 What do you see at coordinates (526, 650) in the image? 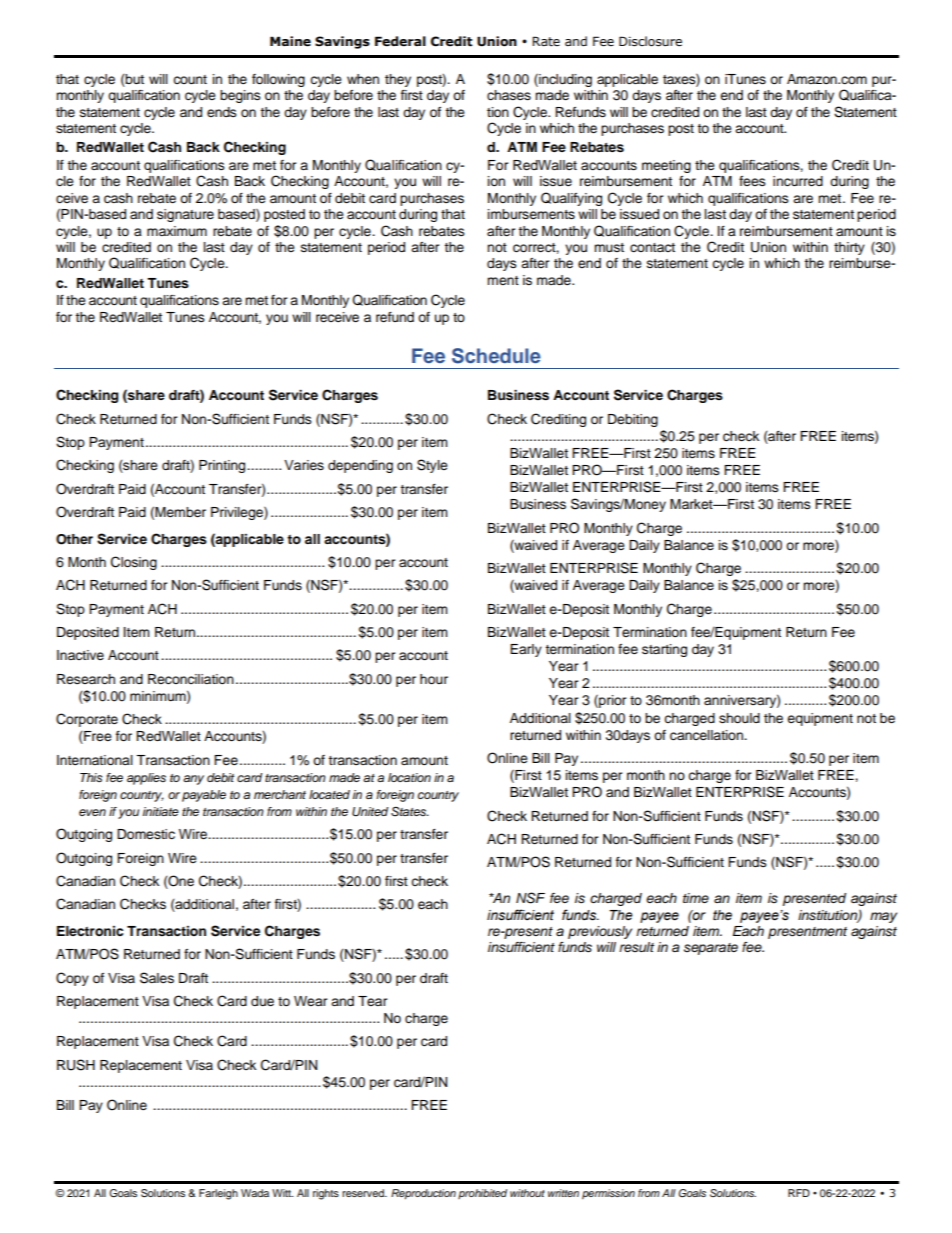
I see `Early` at bounding box center [526, 650].
